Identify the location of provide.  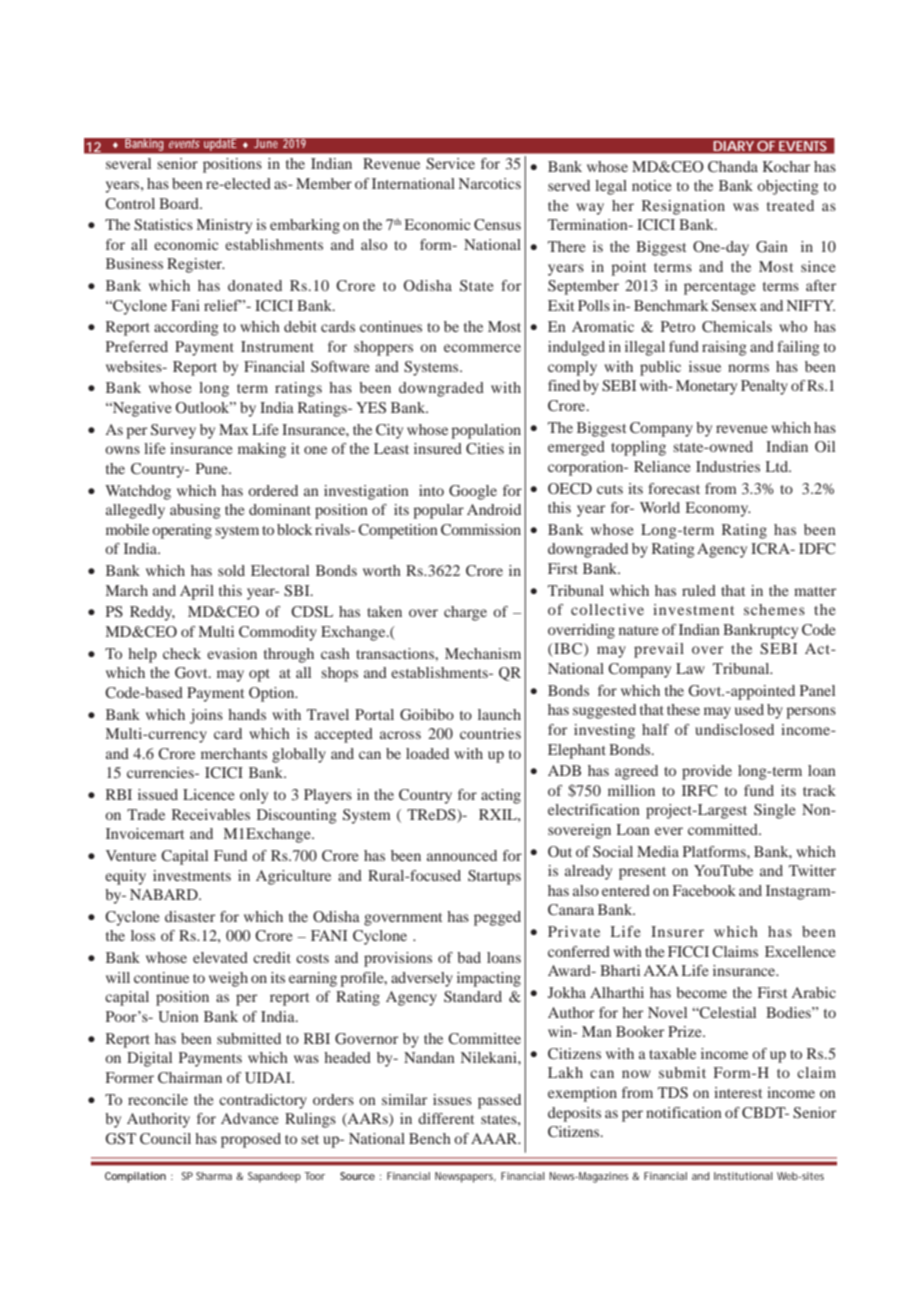
(707, 772).
